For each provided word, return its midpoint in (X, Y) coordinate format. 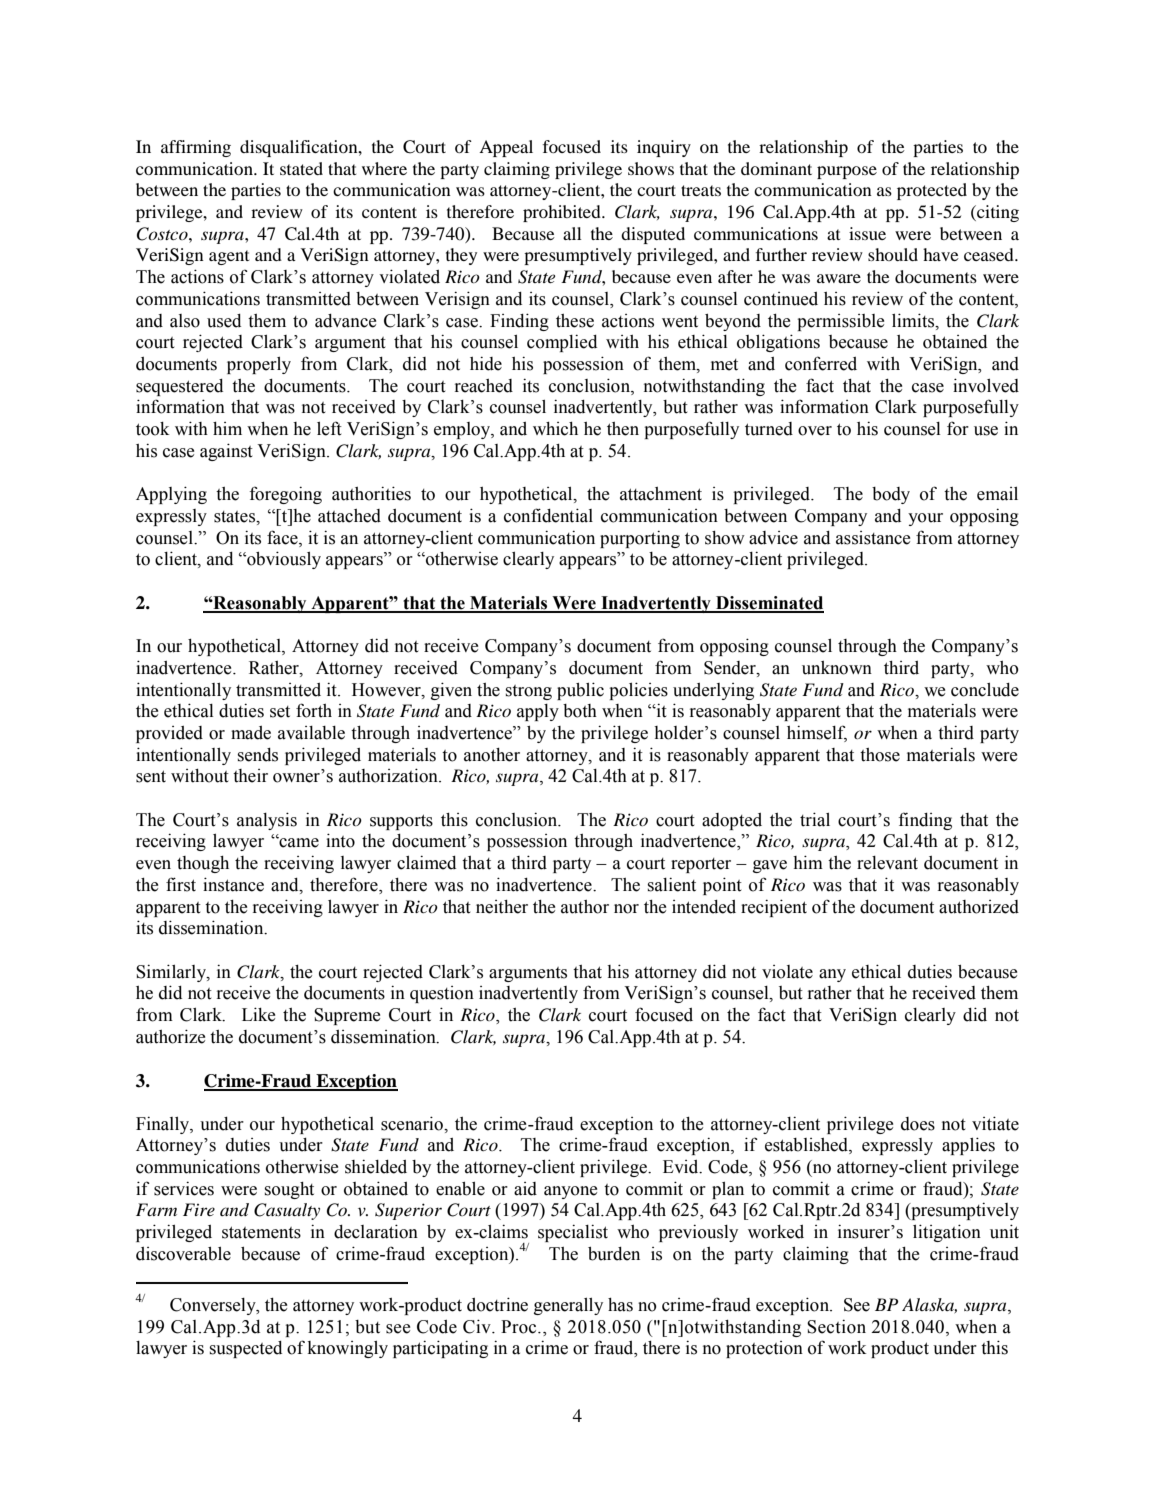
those (880, 755)
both (580, 711)
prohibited (563, 213)
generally (568, 1306)
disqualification (300, 148)
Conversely (214, 1306)
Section (836, 1327)
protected (932, 191)
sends (258, 755)
